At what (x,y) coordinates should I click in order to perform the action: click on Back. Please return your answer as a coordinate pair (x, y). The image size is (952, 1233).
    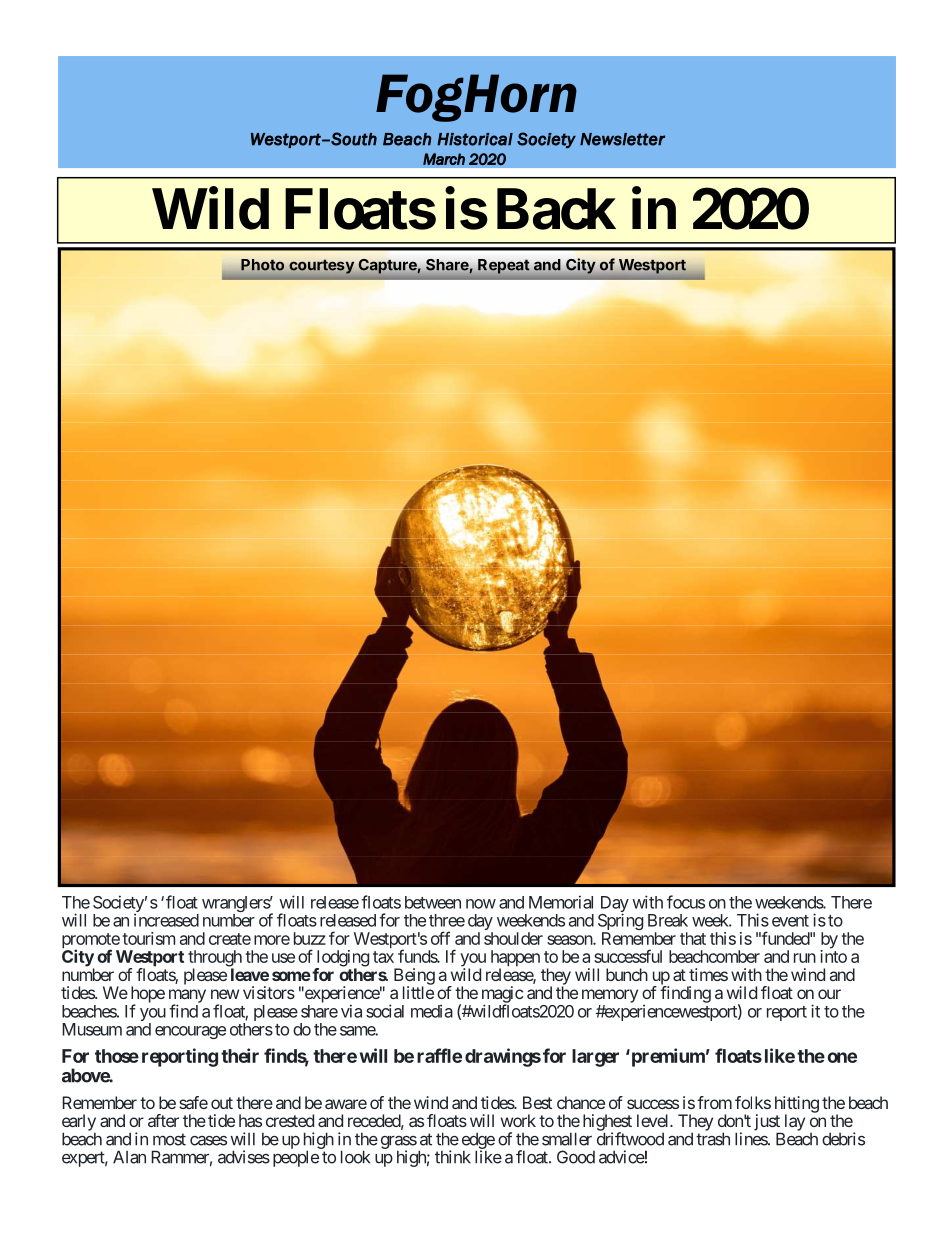
    Looking at the image, I should click on (556, 209).
